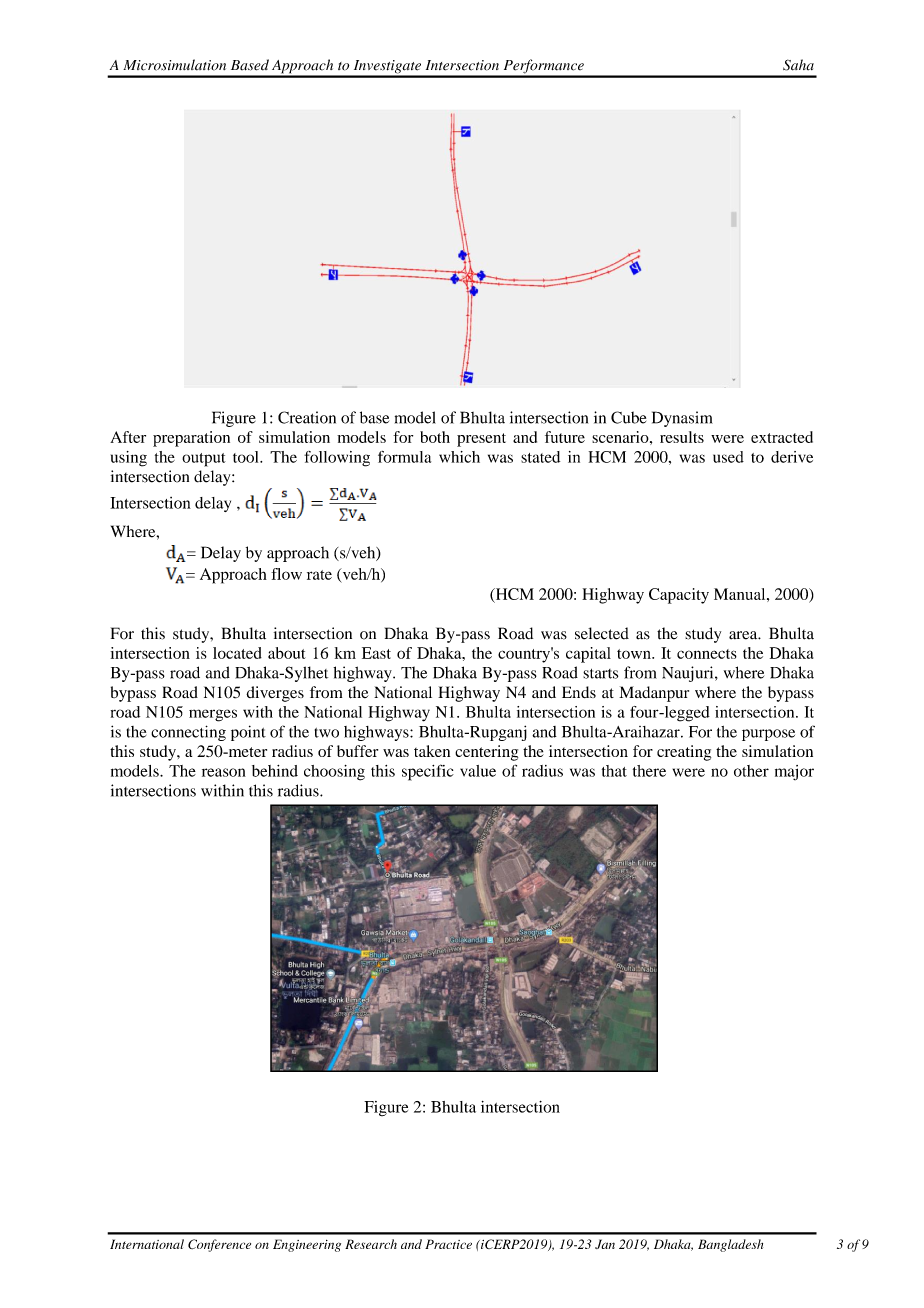 The height and width of the screenshot is (1308, 924). What do you see at coordinates (628, 417) in the screenshot?
I see `Cube` at bounding box center [628, 417].
